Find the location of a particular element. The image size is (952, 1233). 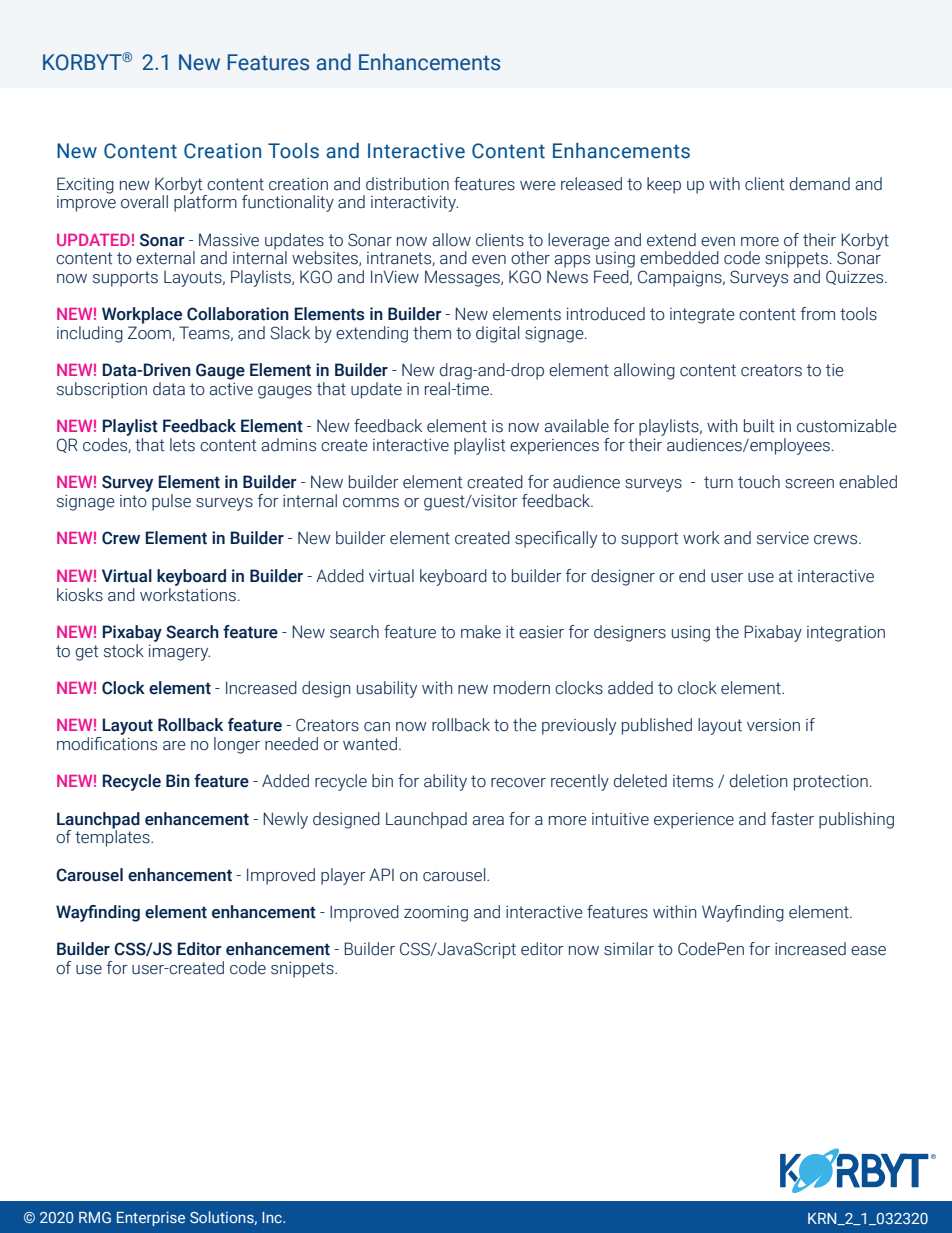

version is located at coordinates (773, 725).
